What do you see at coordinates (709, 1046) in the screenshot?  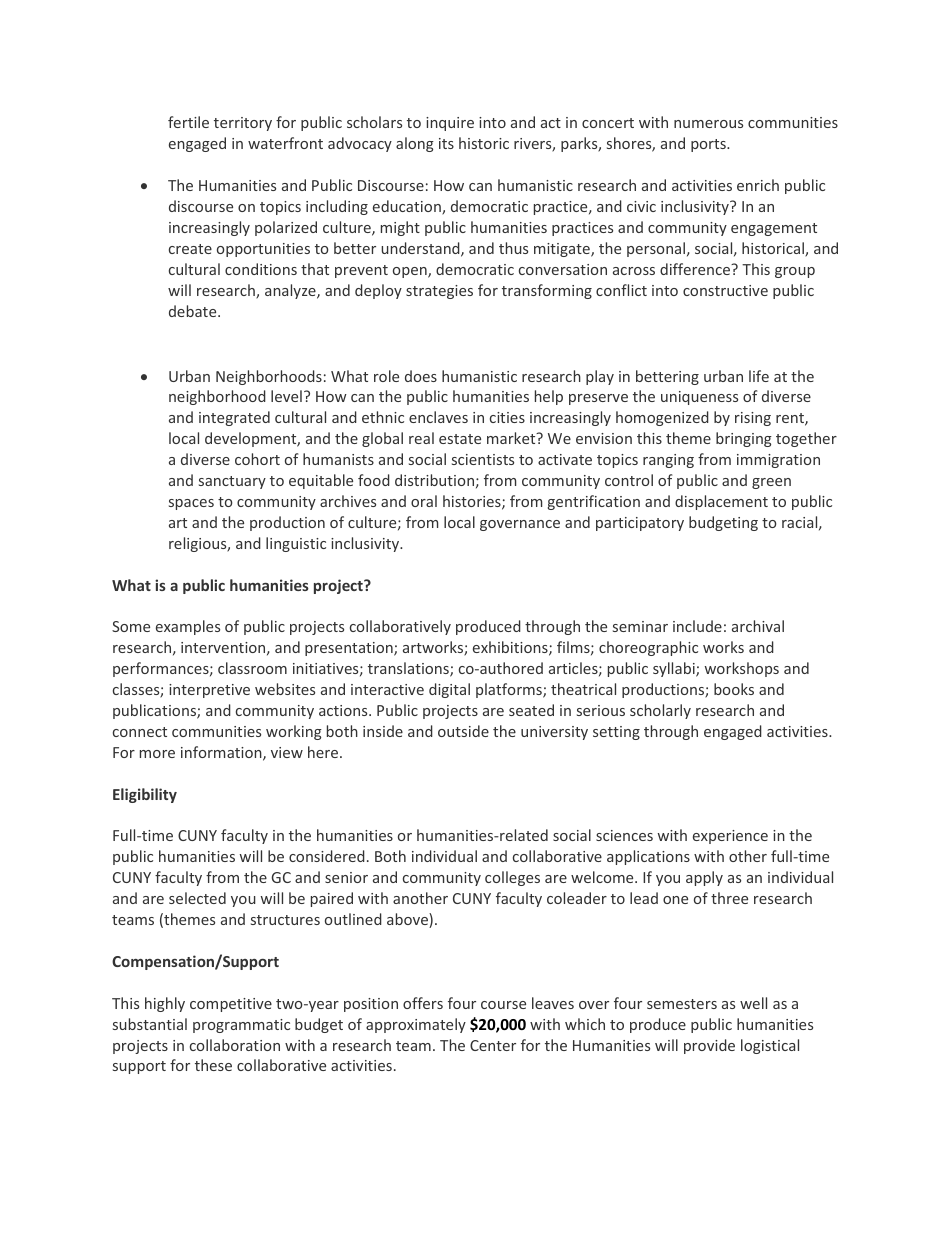 I see `provide` at bounding box center [709, 1046].
